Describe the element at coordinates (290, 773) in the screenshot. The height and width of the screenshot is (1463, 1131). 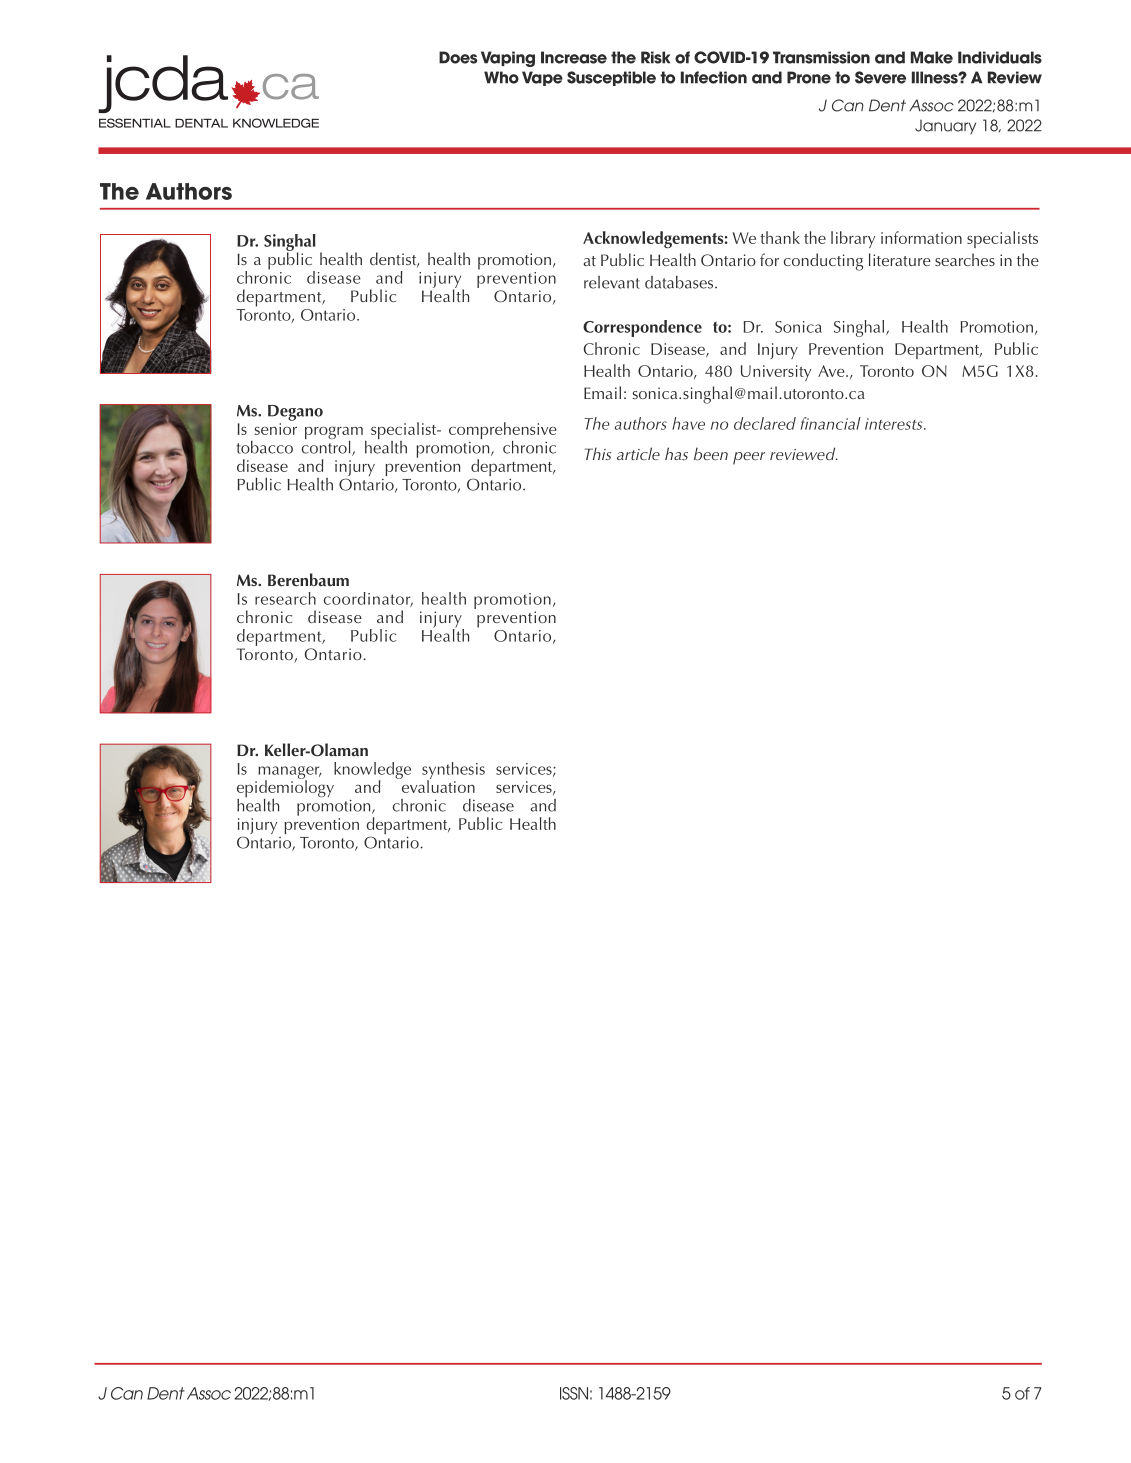
I see `manager` at that location.
